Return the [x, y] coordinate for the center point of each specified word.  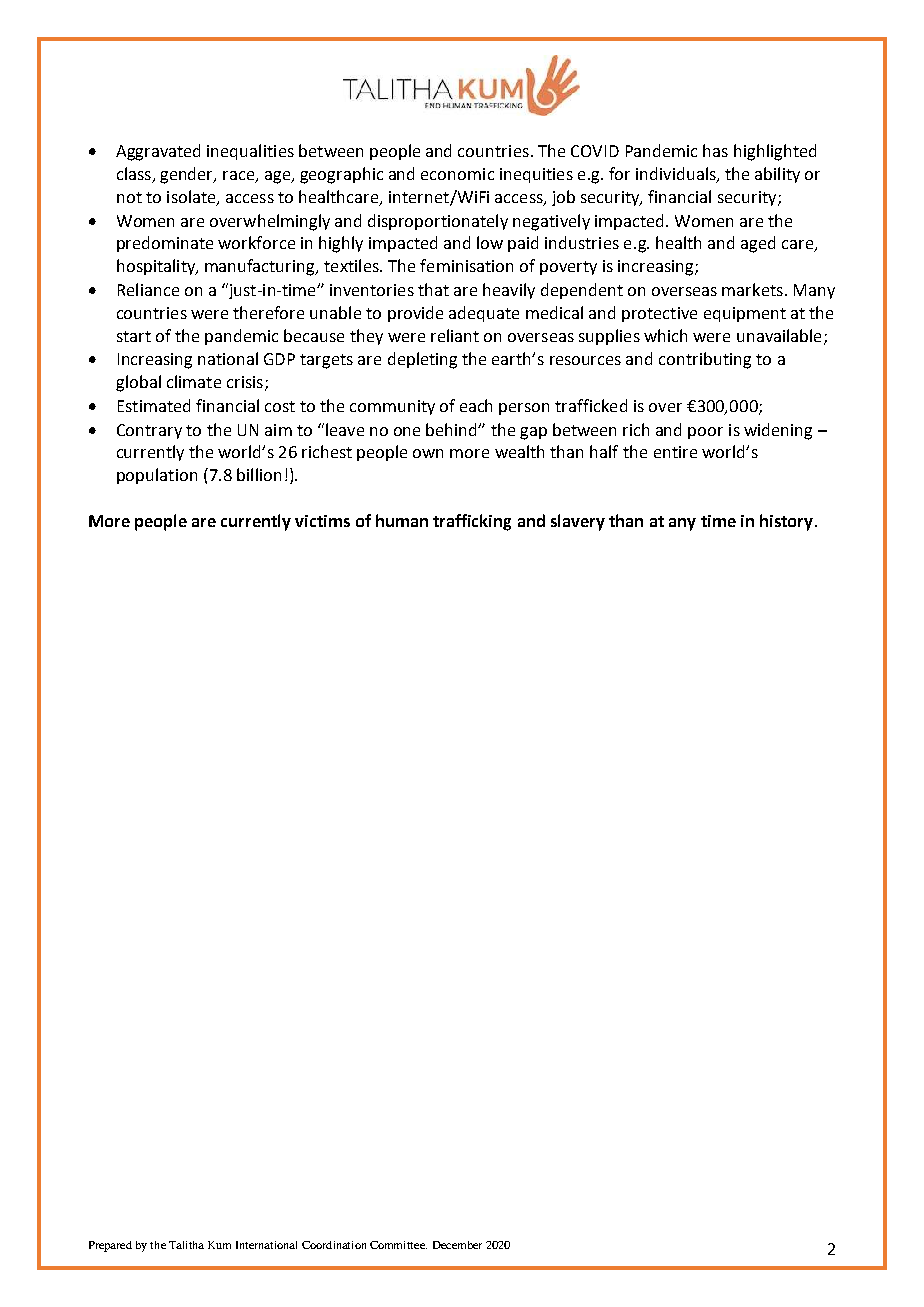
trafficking [472, 522]
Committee [398, 1245]
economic [457, 174]
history [786, 522]
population [157, 476]
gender [188, 175]
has [715, 150]
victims [322, 521]
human [402, 520]
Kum [219, 1245]
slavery [578, 522]
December [457, 1245]
